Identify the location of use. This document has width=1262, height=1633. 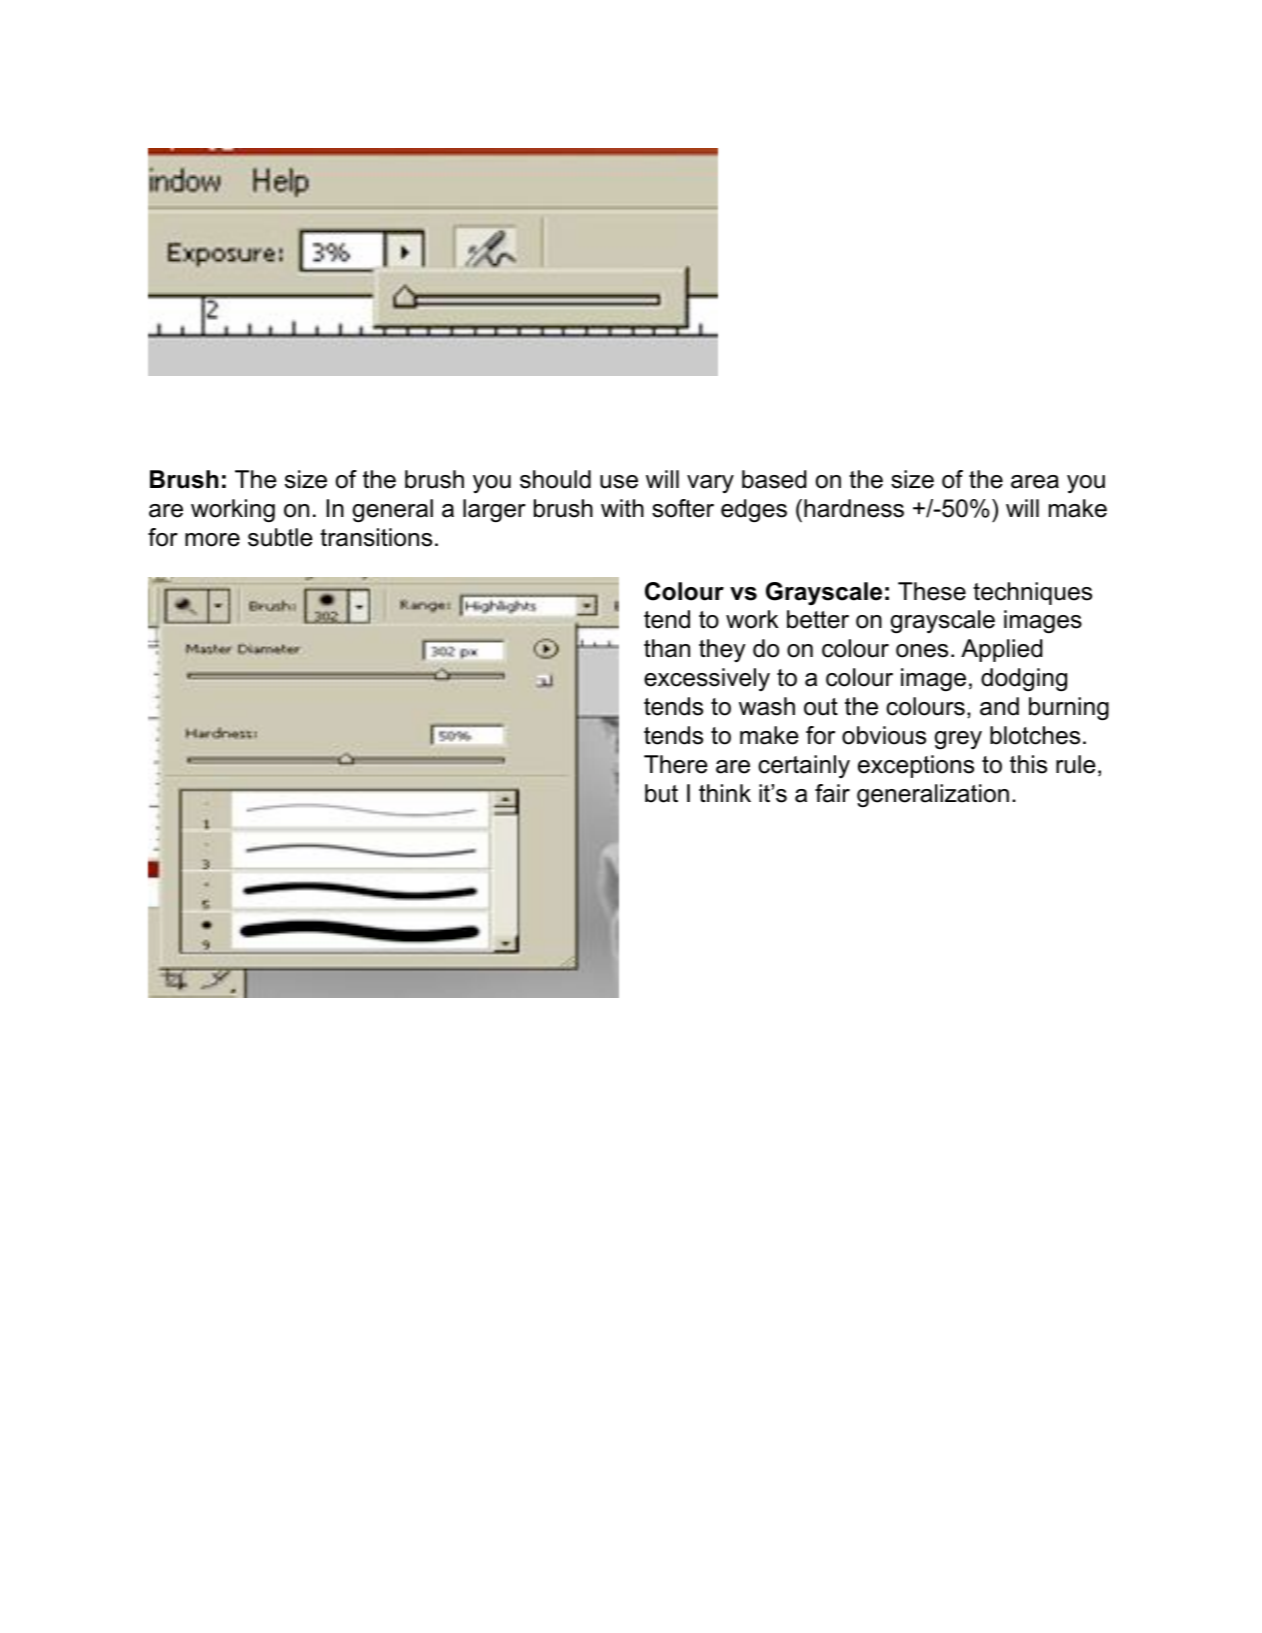
(619, 482).
